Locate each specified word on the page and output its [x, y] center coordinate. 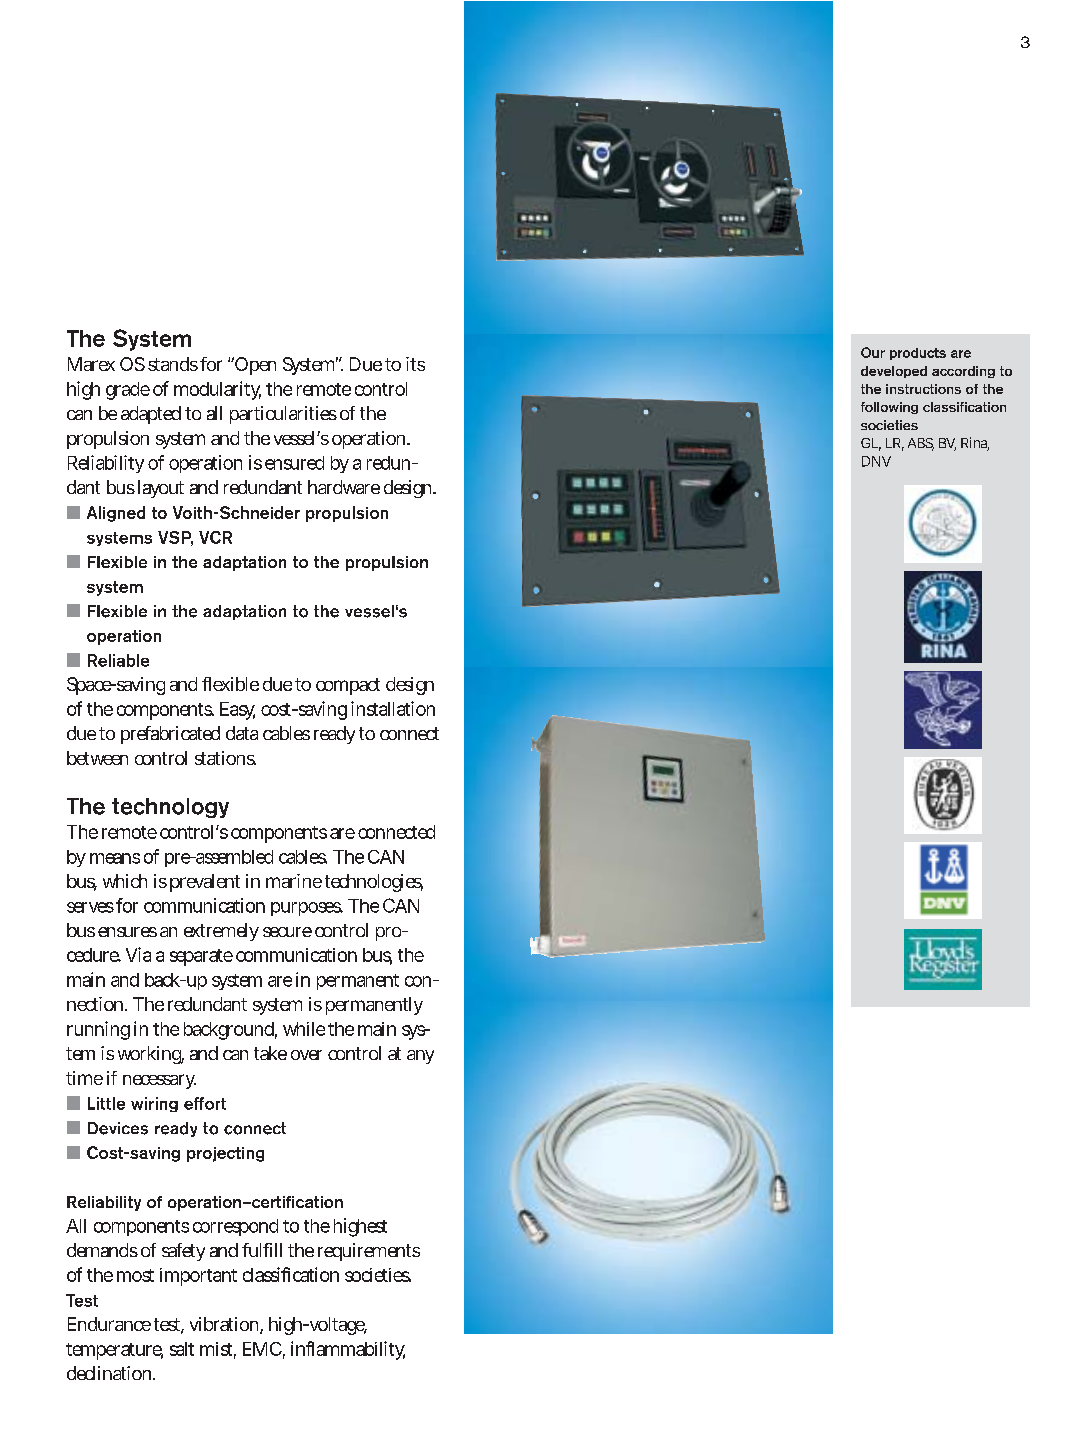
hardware [344, 487]
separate [201, 957]
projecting [225, 1154]
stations [225, 758]
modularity [217, 390]
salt [182, 1349]
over [306, 1055]
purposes [307, 909]
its [415, 364]
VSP [175, 538]
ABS [921, 444]
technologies [374, 883]
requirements [369, 1252]
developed [894, 372]
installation [393, 708]
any [420, 1057]
